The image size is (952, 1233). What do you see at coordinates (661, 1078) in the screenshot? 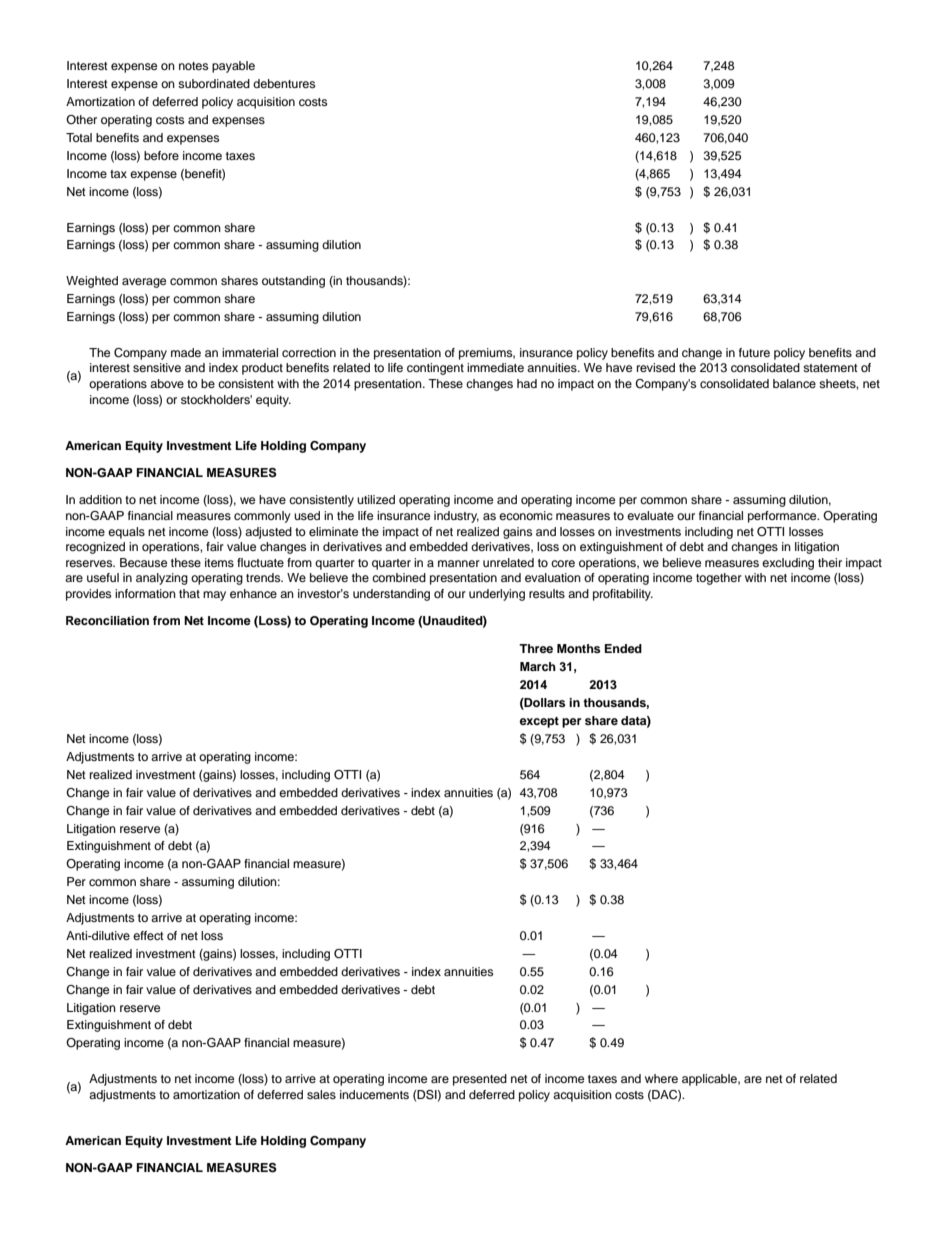
I see `where` at bounding box center [661, 1078].
